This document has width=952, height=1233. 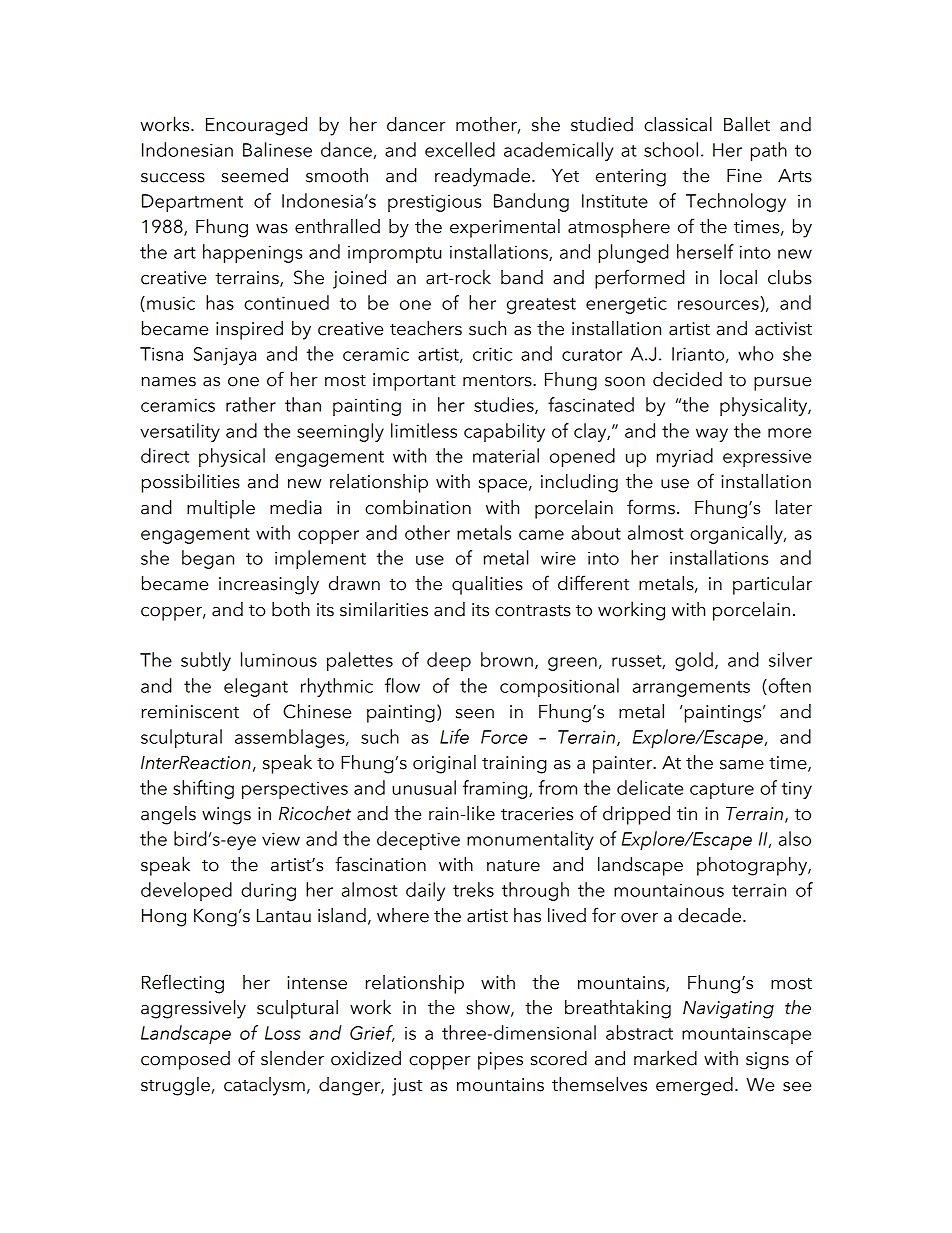 I want to click on qualities, so click(x=487, y=585).
